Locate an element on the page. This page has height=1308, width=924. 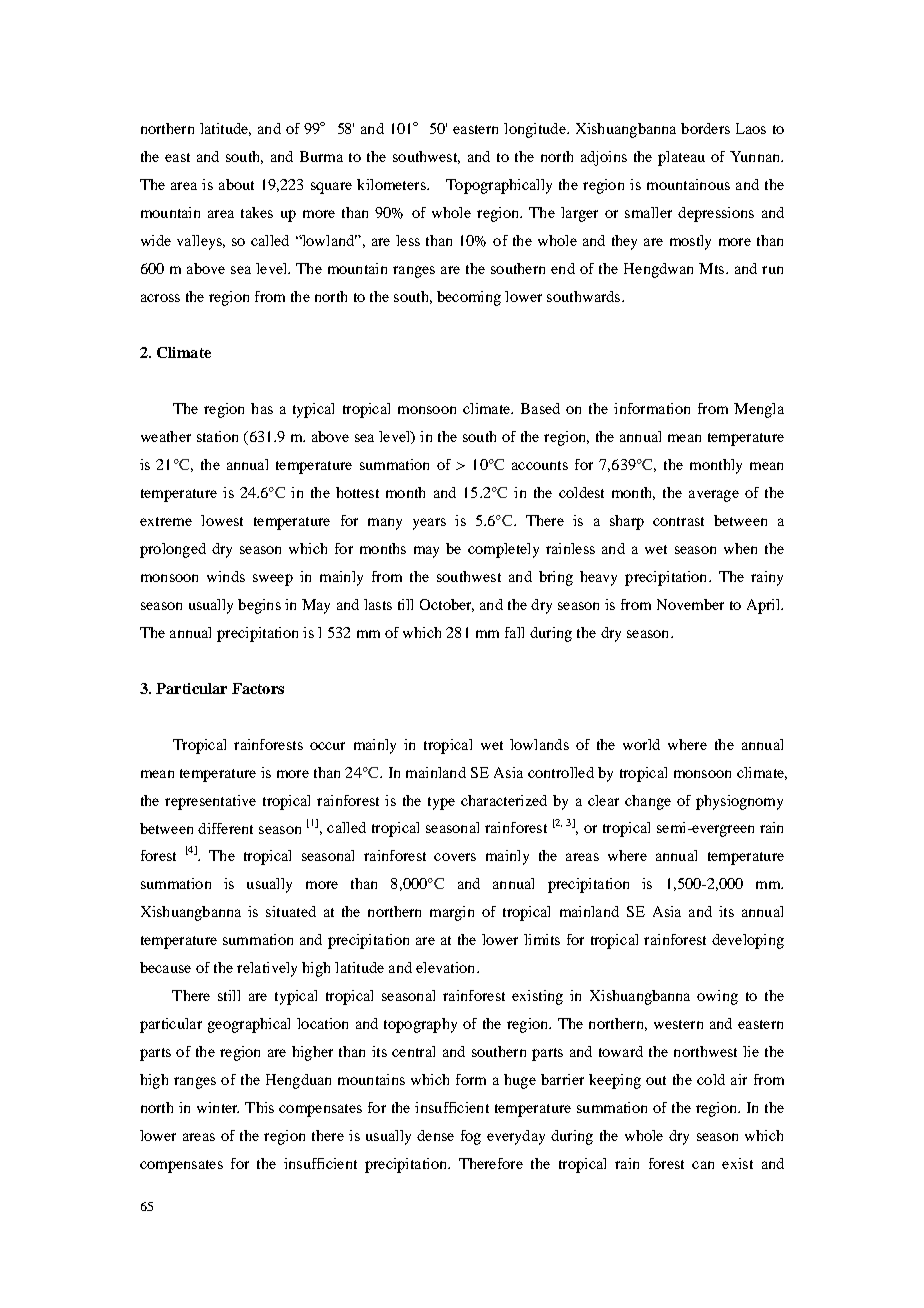
plateau is located at coordinates (681, 158).
